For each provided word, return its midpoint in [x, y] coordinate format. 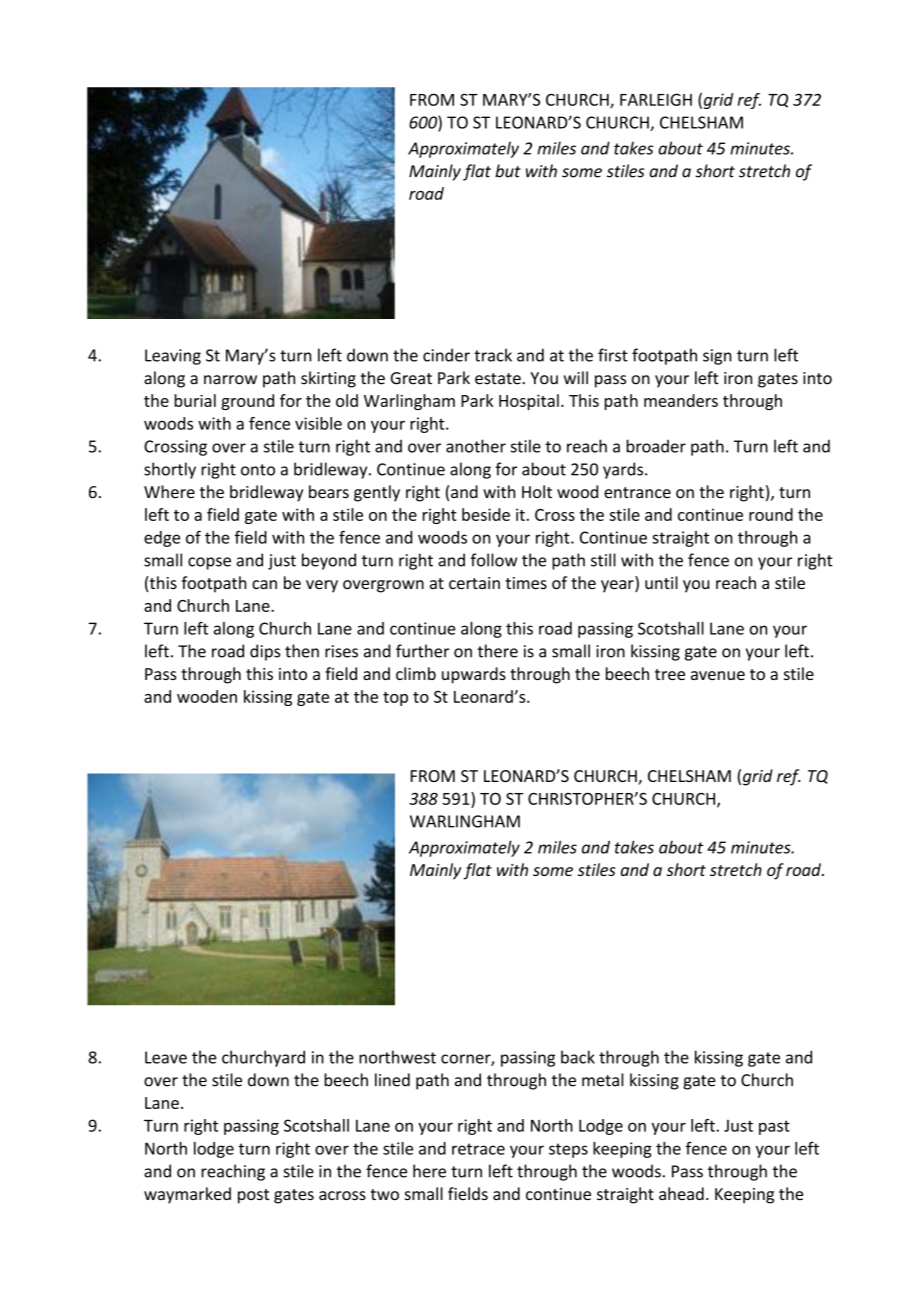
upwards [474, 675]
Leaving [173, 357]
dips [265, 652]
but [508, 171]
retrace [478, 1149]
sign [717, 357]
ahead [681, 1193]
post [253, 1196]
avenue [718, 675]
